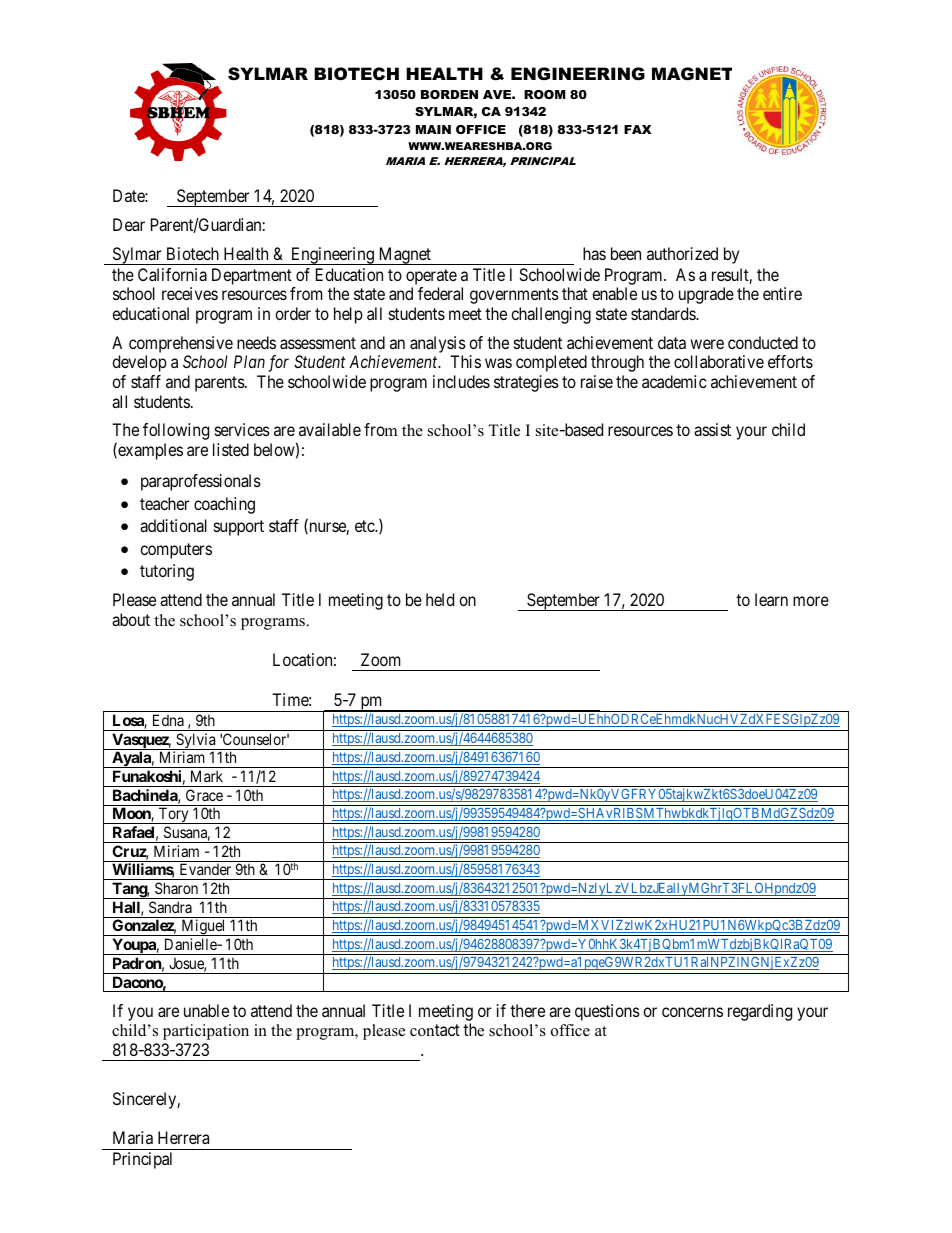 The height and width of the image is (1233, 952). Describe the element at coordinates (637, 129) in the image. I see `FAX` at that location.
